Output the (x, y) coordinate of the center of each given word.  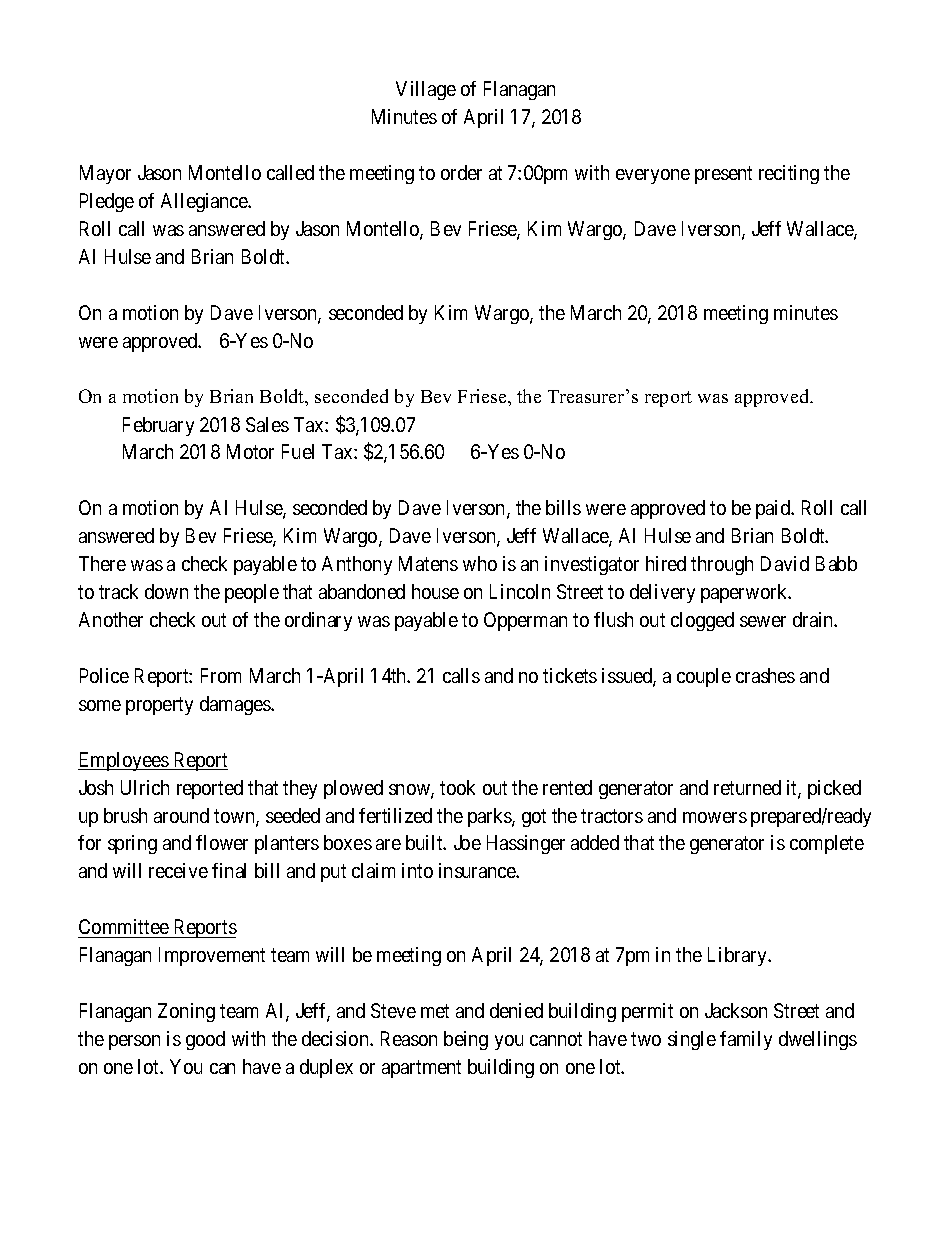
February (158, 426)
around (181, 815)
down (166, 591)
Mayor (105, 174)
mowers (715, 817)
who (480, 563)
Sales (267, 424)
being (466, 1040)
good (205, 1040)
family (746, 1040)
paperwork (745, 593)
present (723, 175)
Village (426, 90)
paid (774, 509)
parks (490, 817)
